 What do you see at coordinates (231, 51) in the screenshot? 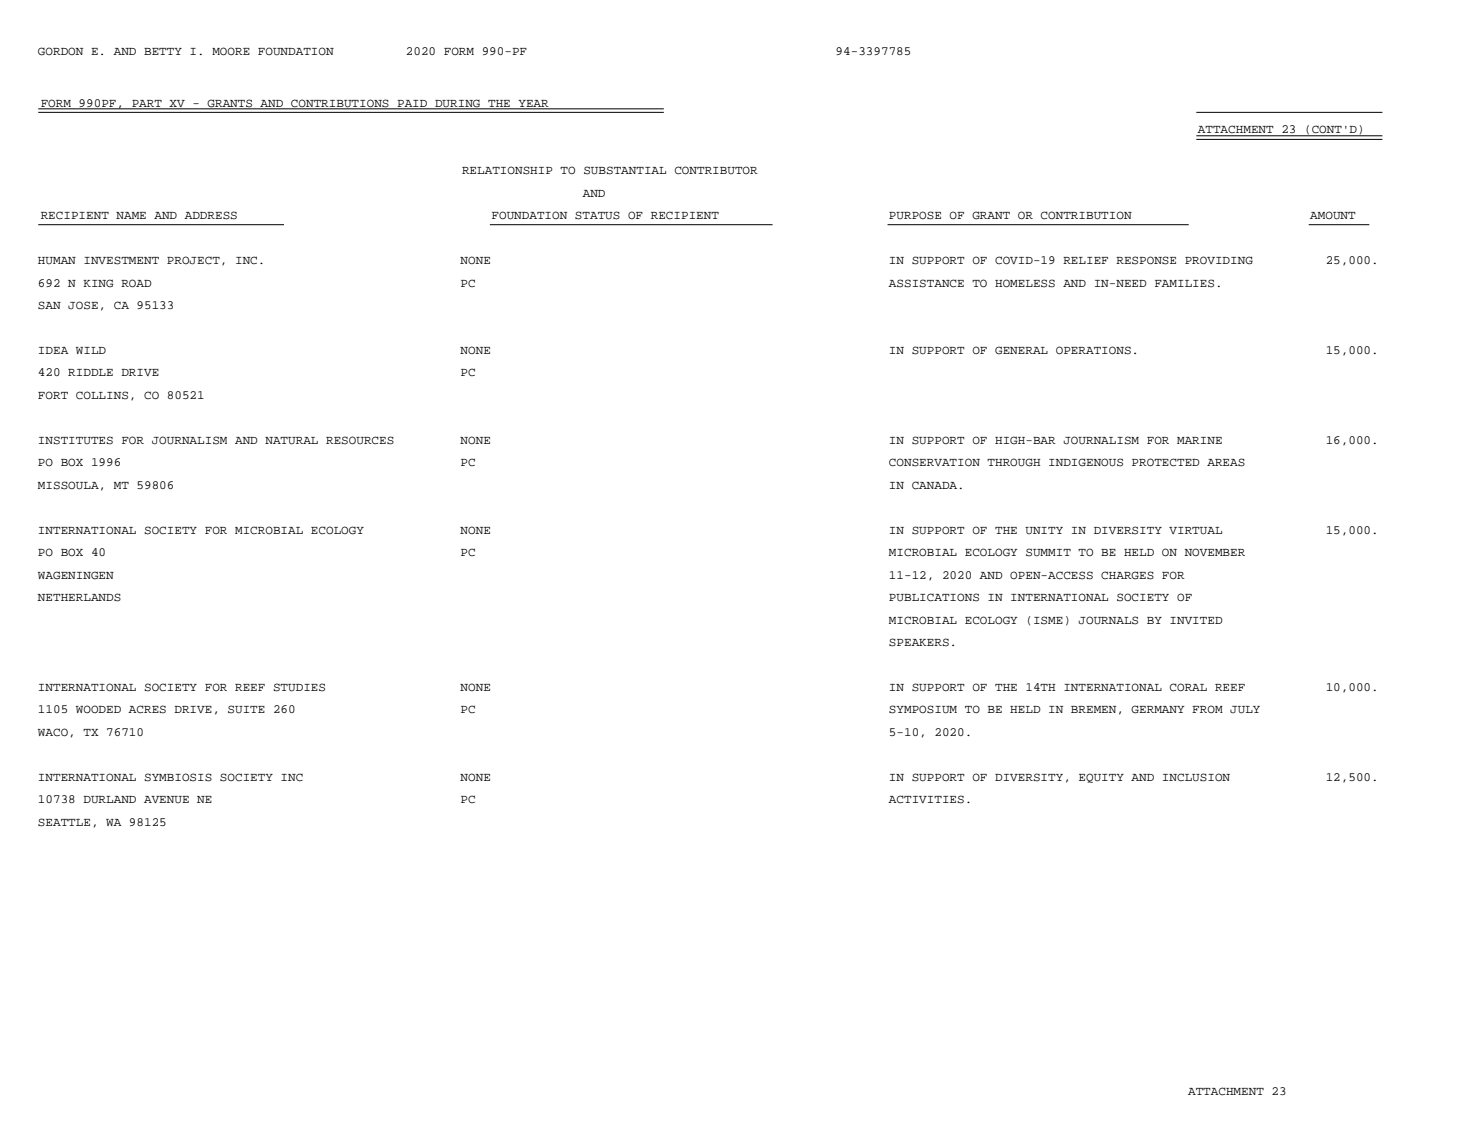
I see `MOORE` at bounding box center [231, 51].
